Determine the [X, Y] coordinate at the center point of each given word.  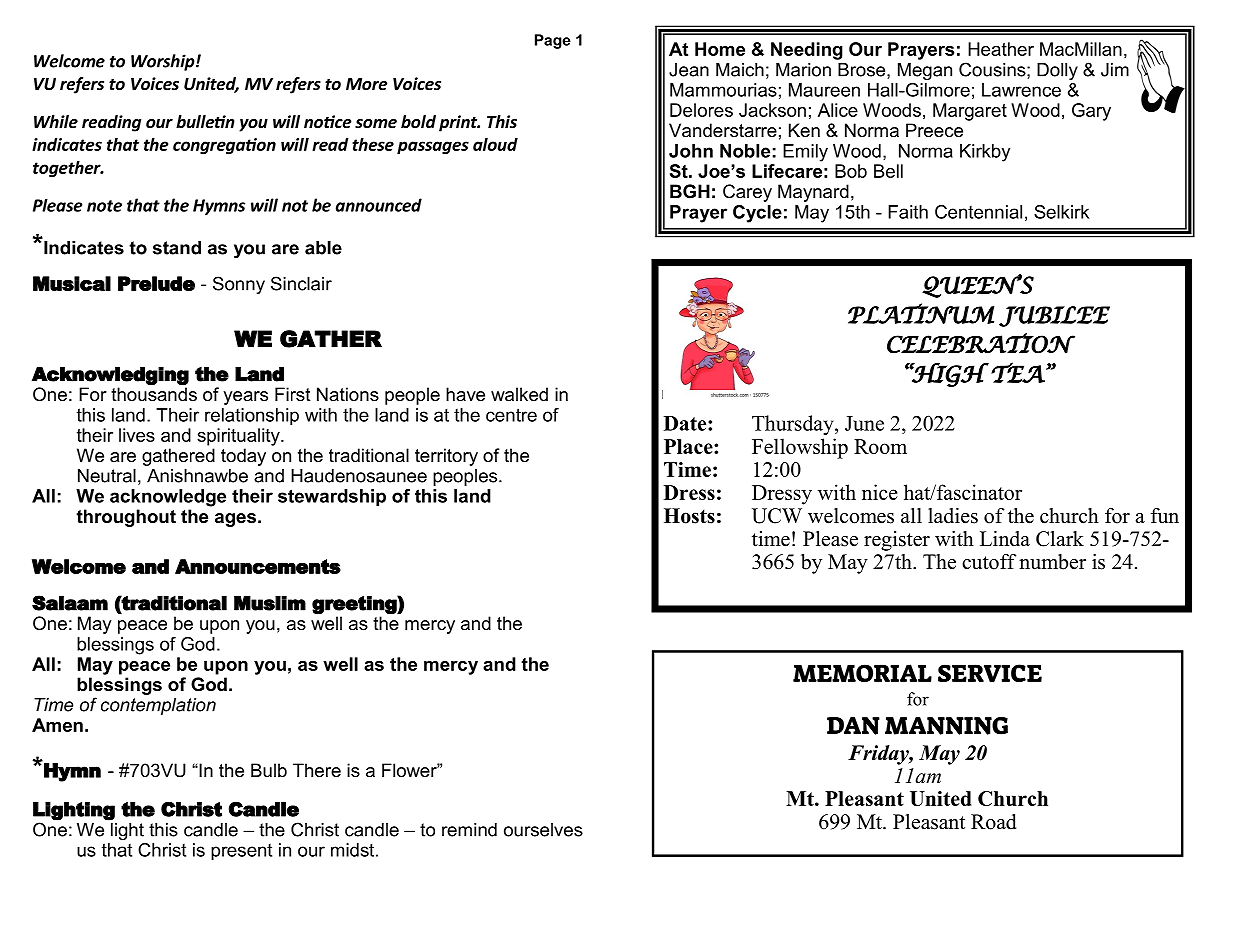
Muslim [270, 603]
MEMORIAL [862, 673]
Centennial [978, 212]
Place [689, 446]
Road [993, 822]
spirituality [239, 437]
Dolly [1057, 71]
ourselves [543, 830]
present [241, 852]
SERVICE [990, 673]
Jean [689, 70]
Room [880, 446]
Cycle [757, 214]
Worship [164, 62]
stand [177, 248]
